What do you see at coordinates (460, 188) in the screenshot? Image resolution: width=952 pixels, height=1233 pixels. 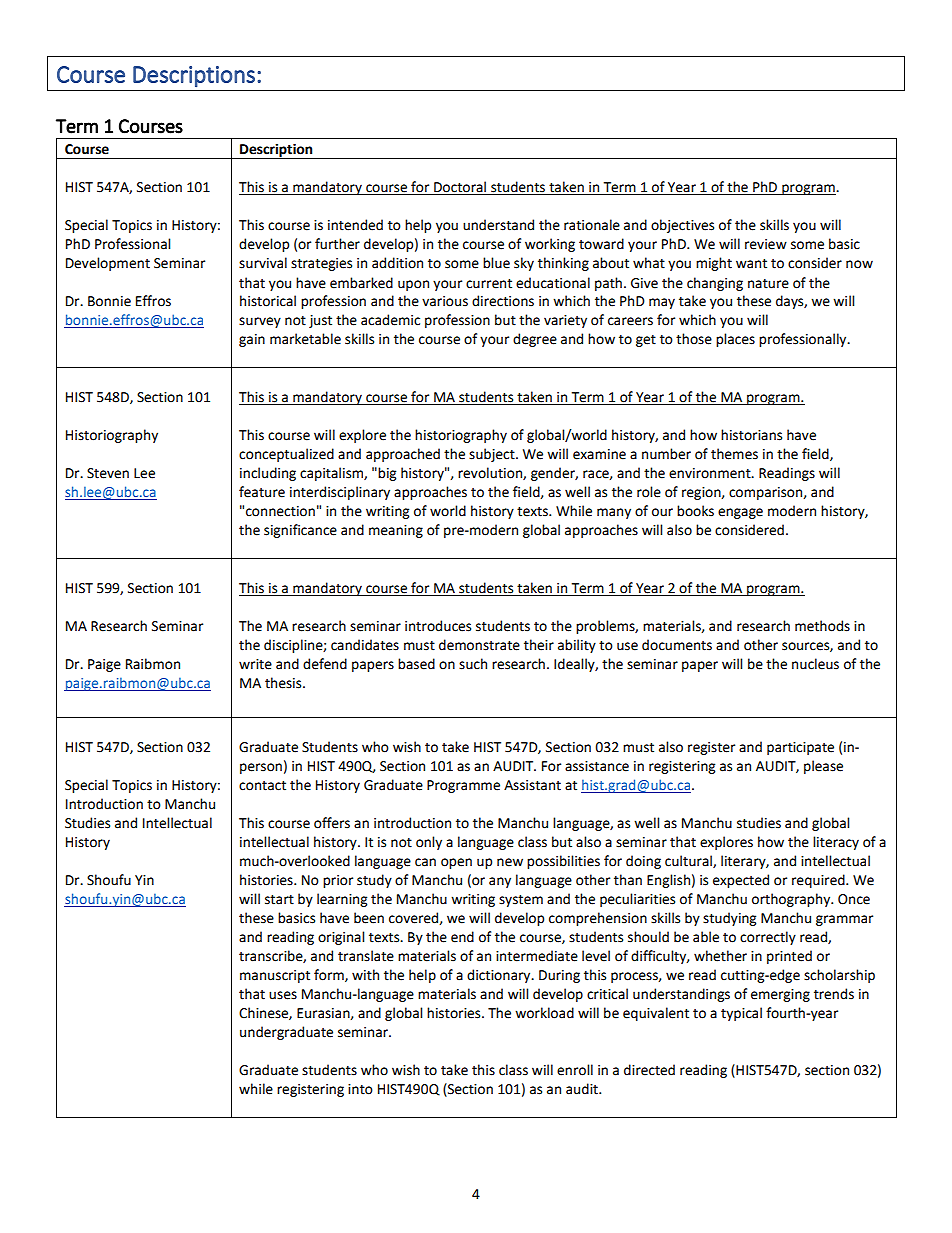 I see `Doctoral` at bounding box center [460, 188].
